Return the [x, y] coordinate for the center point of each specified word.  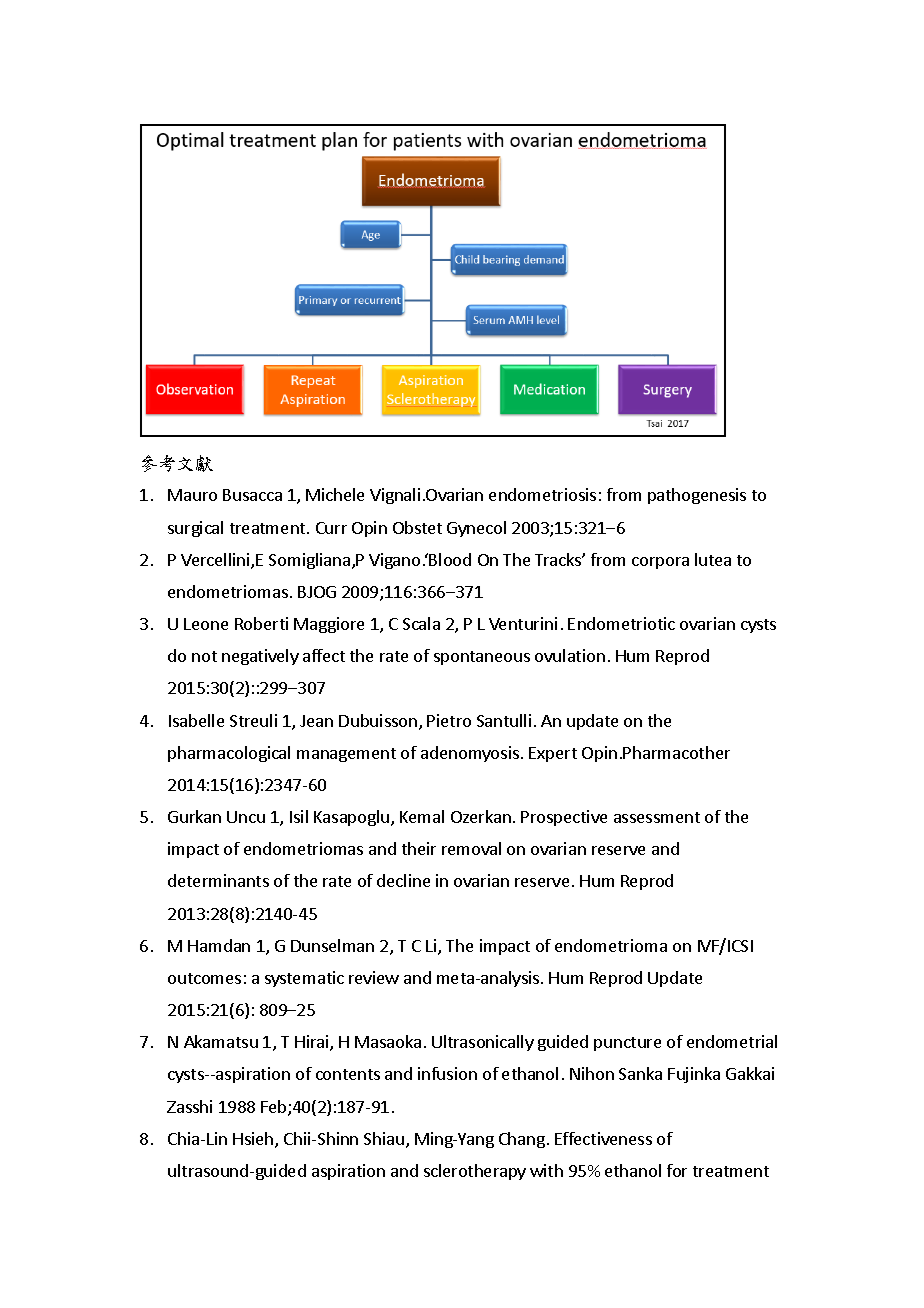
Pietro [449, 720]
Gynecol [476, 529]
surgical [195, 529]
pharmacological [229, 754]
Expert [553, 754]
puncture [627, 1044]
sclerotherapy [475, 1172]
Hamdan [219, 945]
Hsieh [254, 1140]
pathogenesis [697, 496]
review [374, 977]
